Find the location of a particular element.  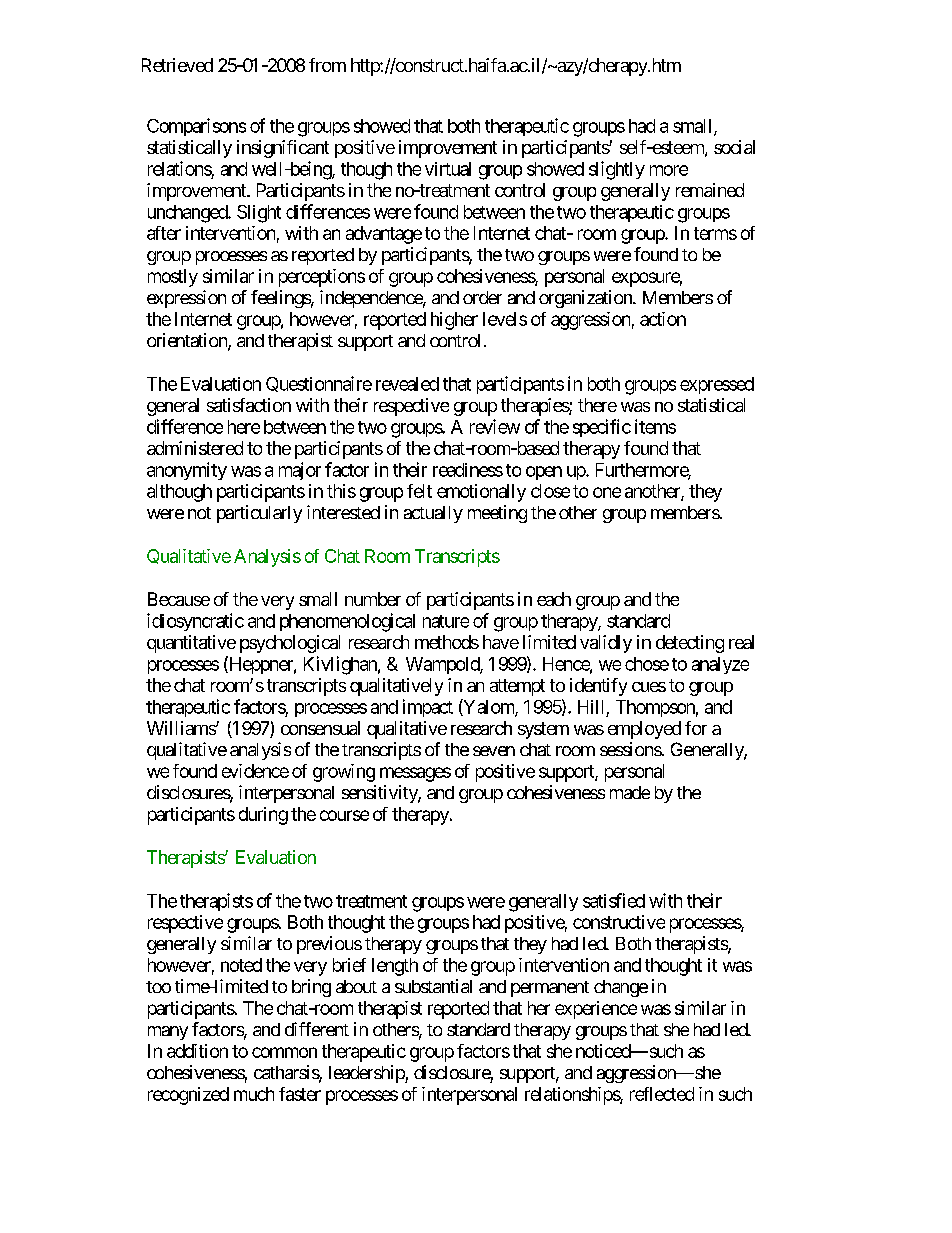

reflected is located at coordinates (662, 1094).
